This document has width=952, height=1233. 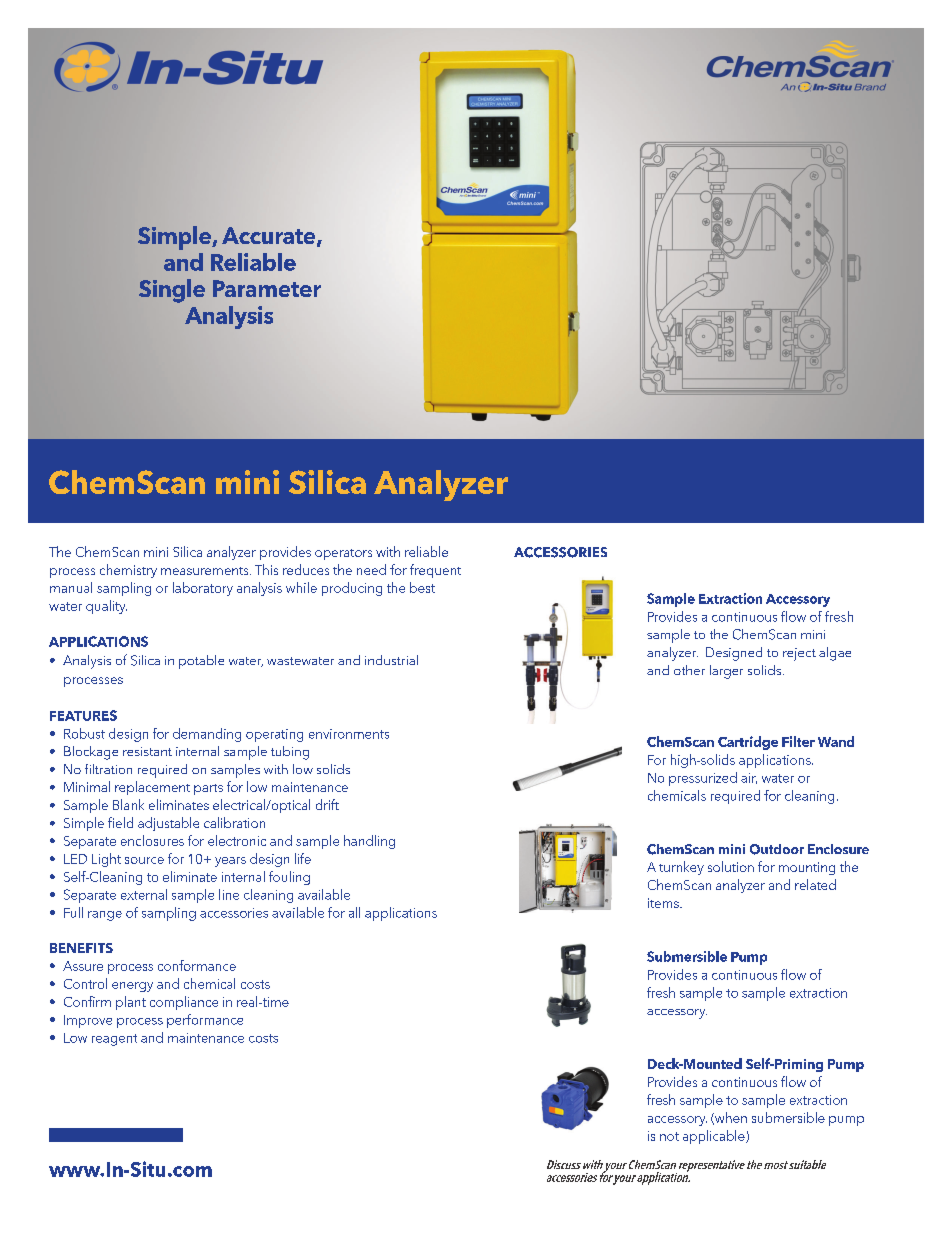 What do you see at coordinates (343, 554) in the document?
I see `operators` at bounding box center [343, 554].
